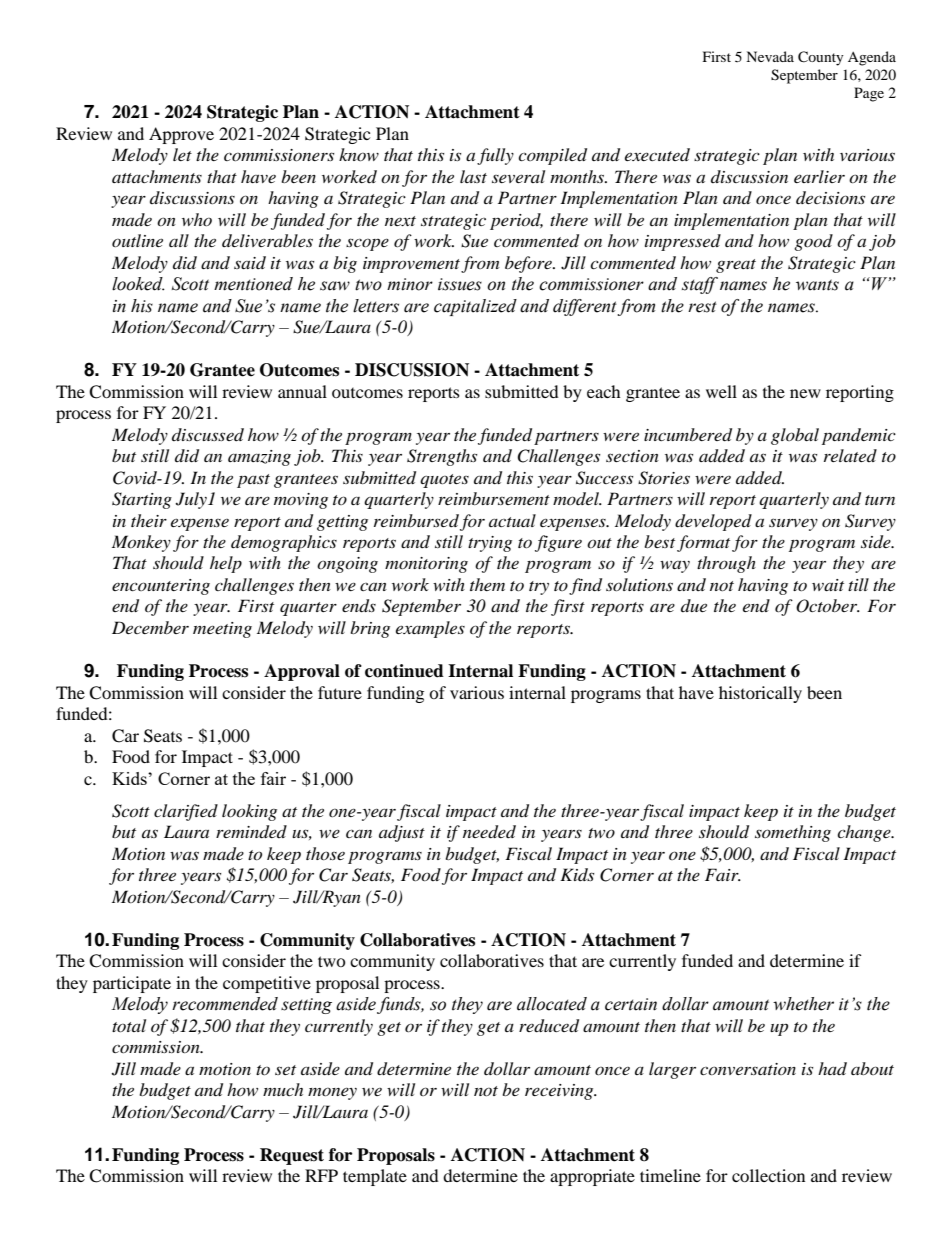 This image has height=1233, width=952. What do you see at coordinates (495, 156) in the image?
I see `fully` at bounding box center [495, 156].
